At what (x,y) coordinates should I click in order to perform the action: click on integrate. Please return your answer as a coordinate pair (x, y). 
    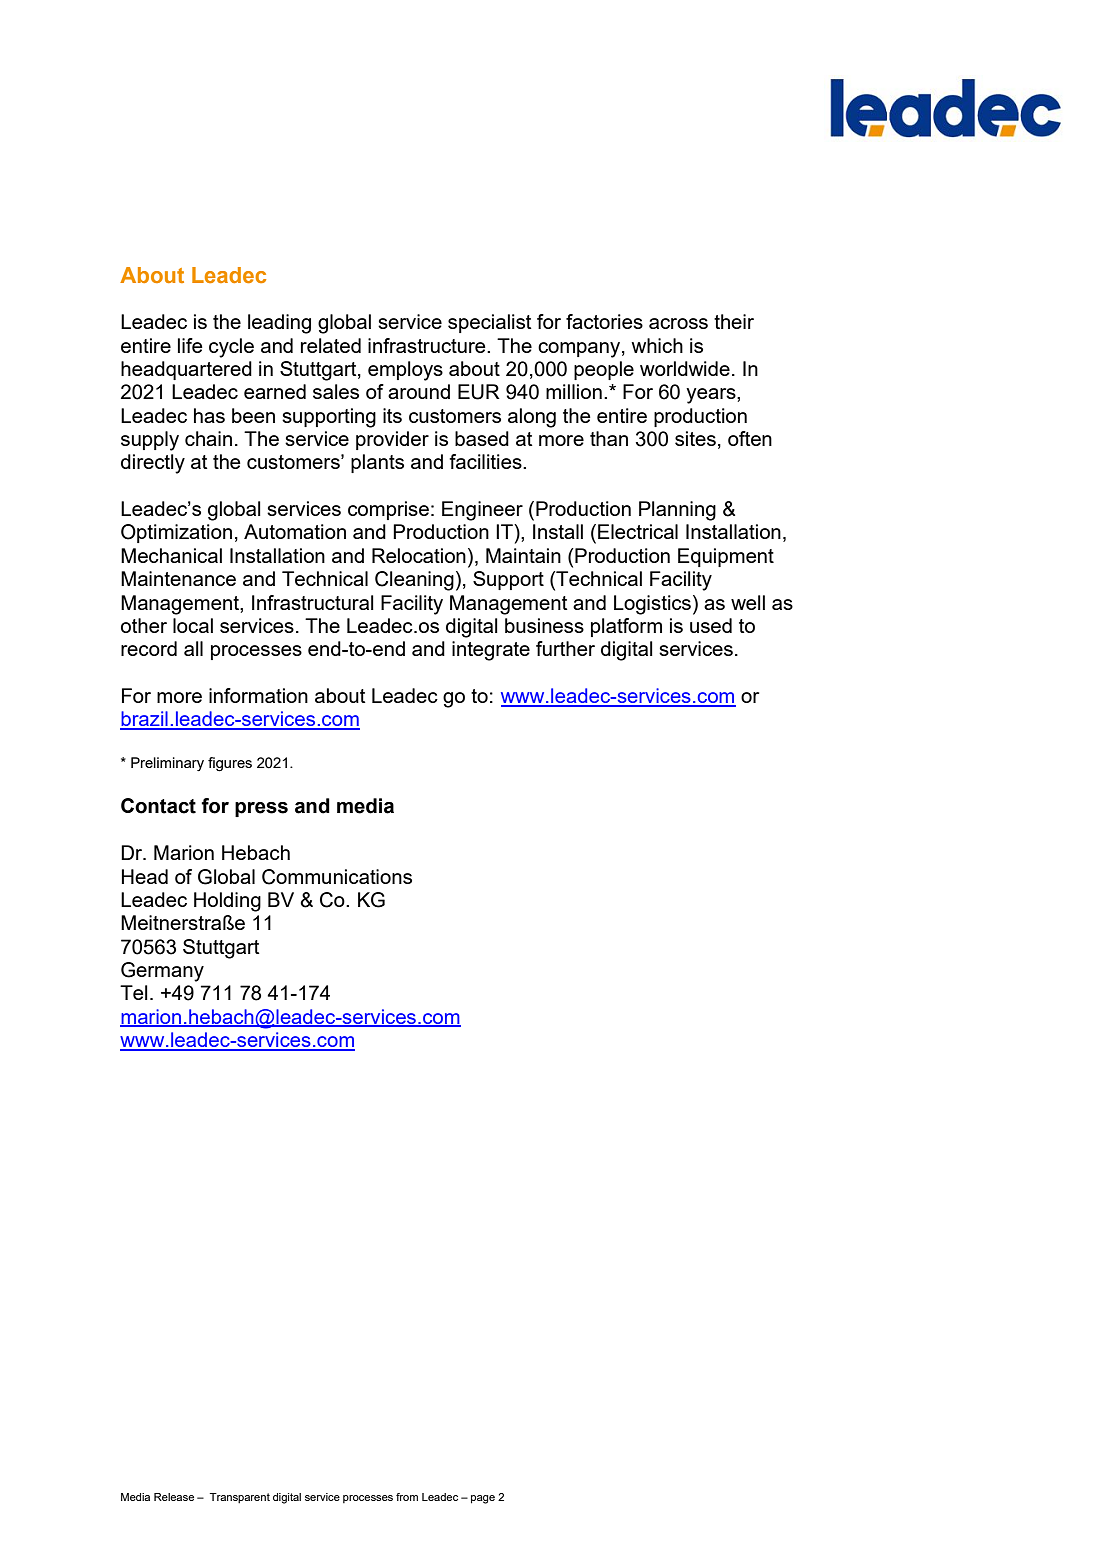
    Looking at the image, I should click on (491, 651).
